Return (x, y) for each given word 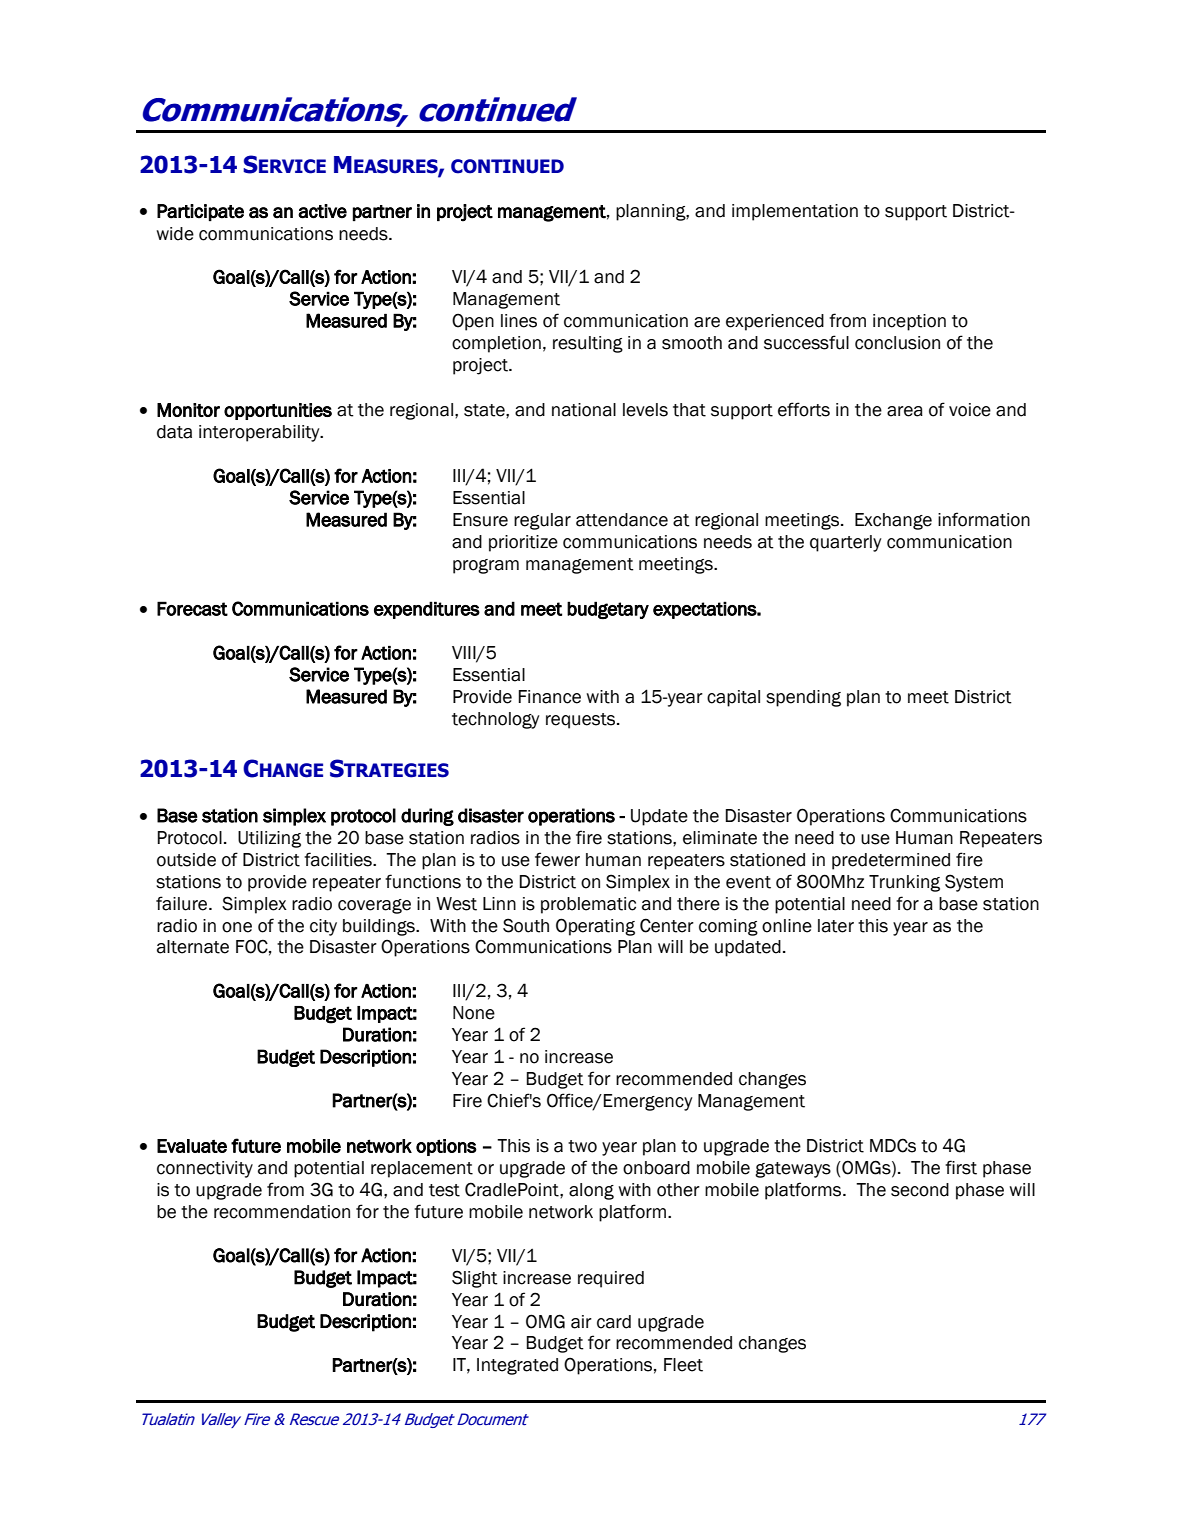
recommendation (282, 1212)
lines (519, 321)
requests (582, 721)
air (581, 1322)
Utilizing (269, 839)
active (322, 211)
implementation (795, 212)
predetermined (891, 861)
